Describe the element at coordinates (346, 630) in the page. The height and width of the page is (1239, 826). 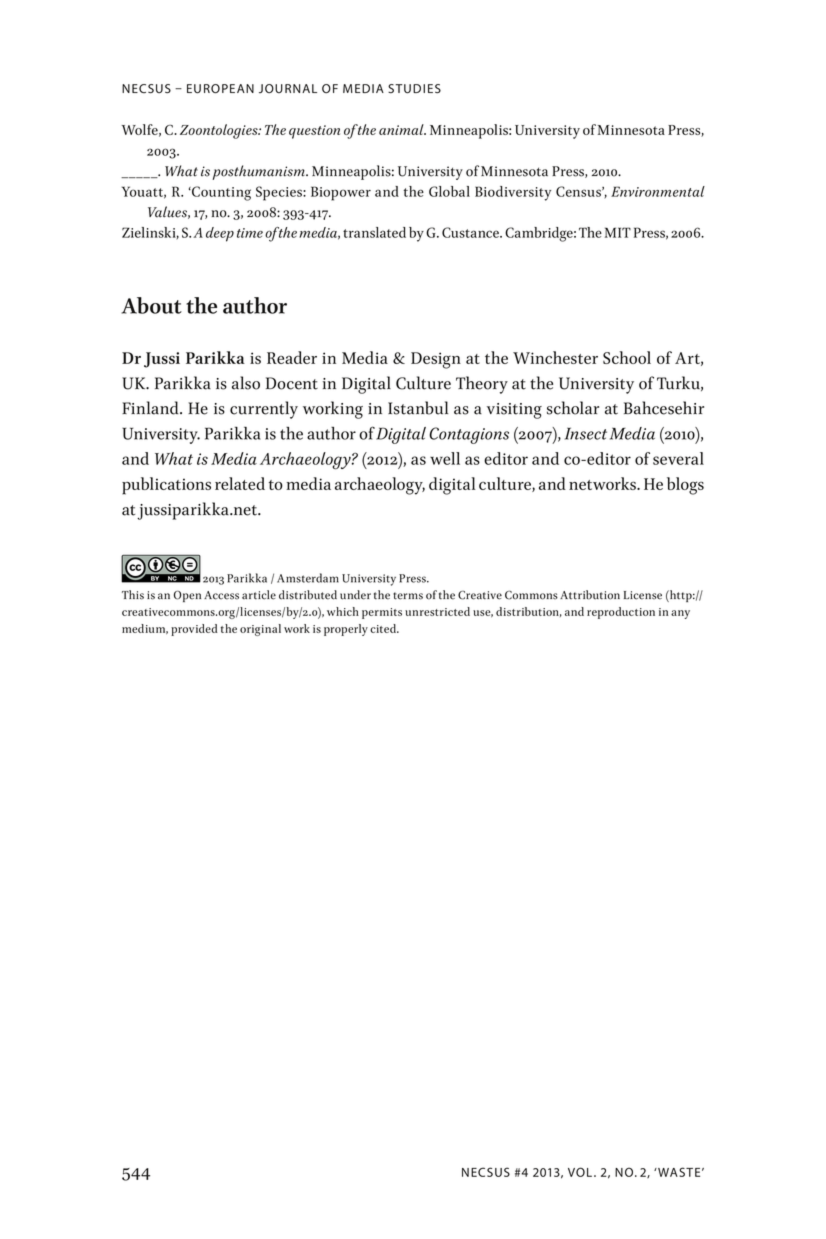
I see `properly` at that location.
